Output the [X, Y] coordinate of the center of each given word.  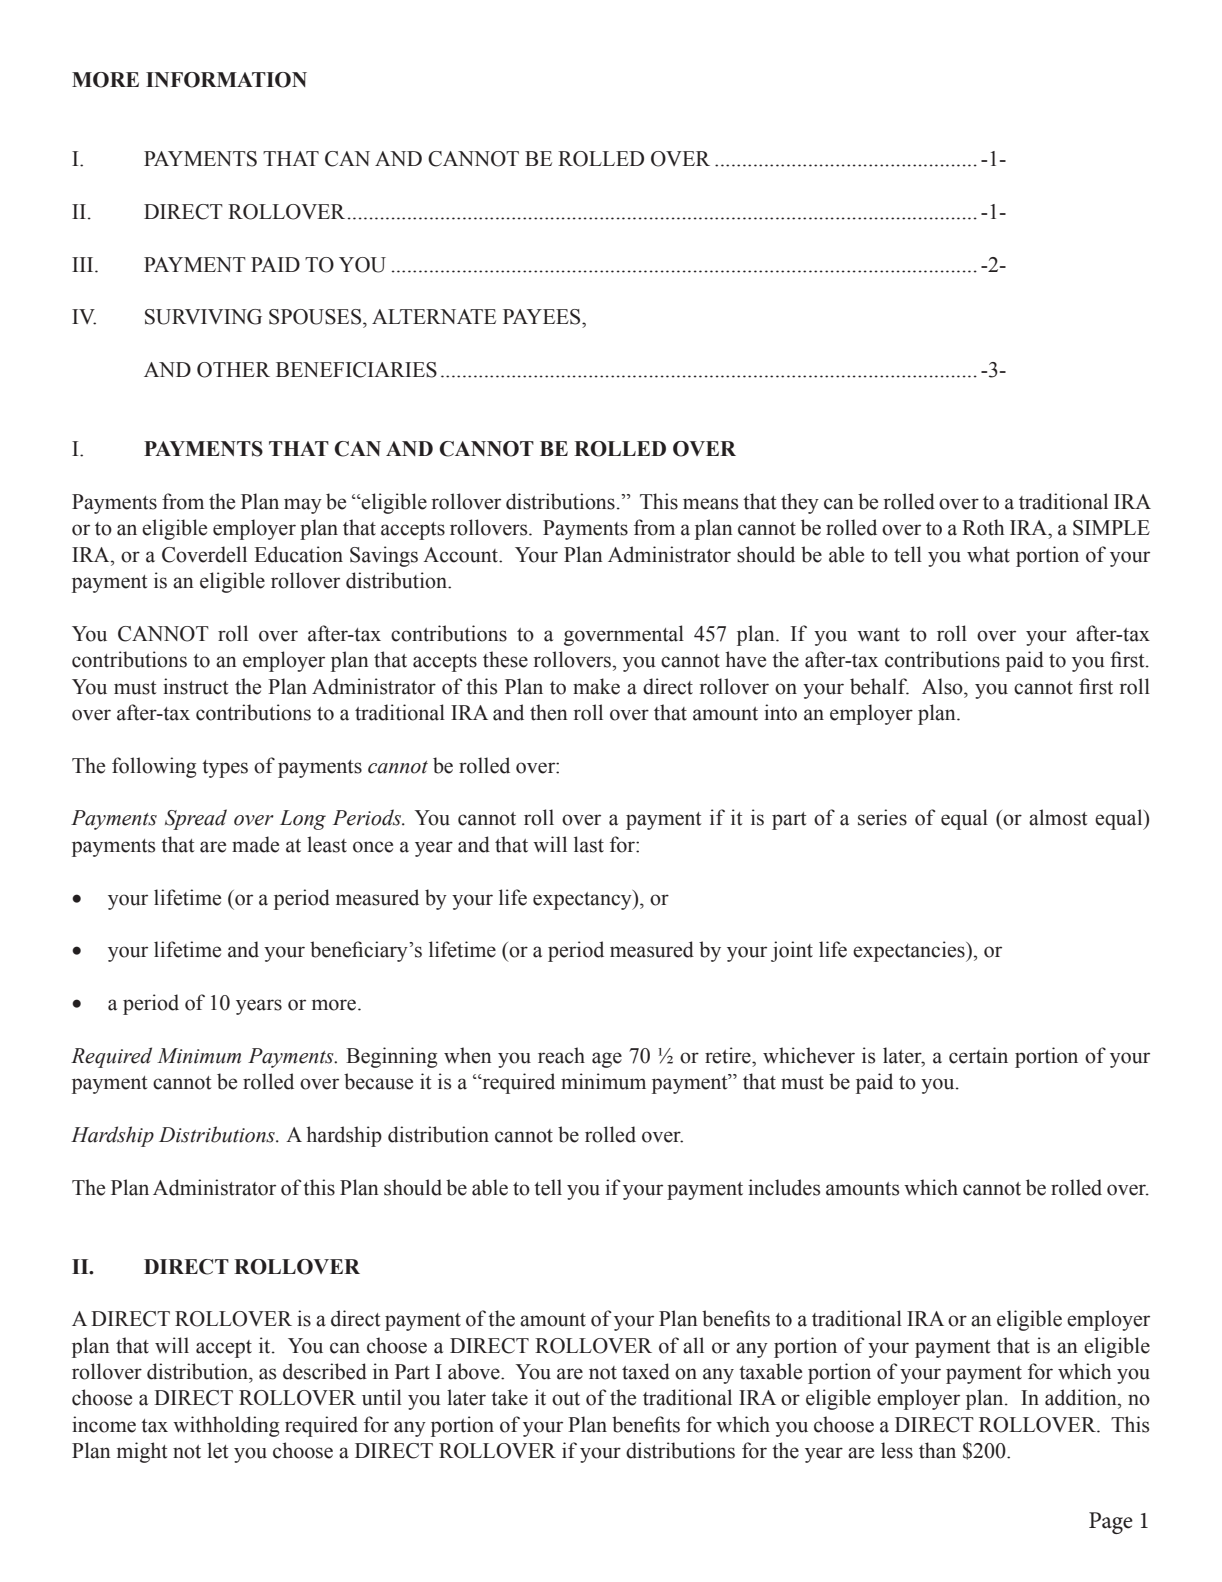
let [218, 1450]
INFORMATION [226, 80]
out [566, 1399]
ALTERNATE [434, 316]
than [937, 1450]
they [800, 503]
